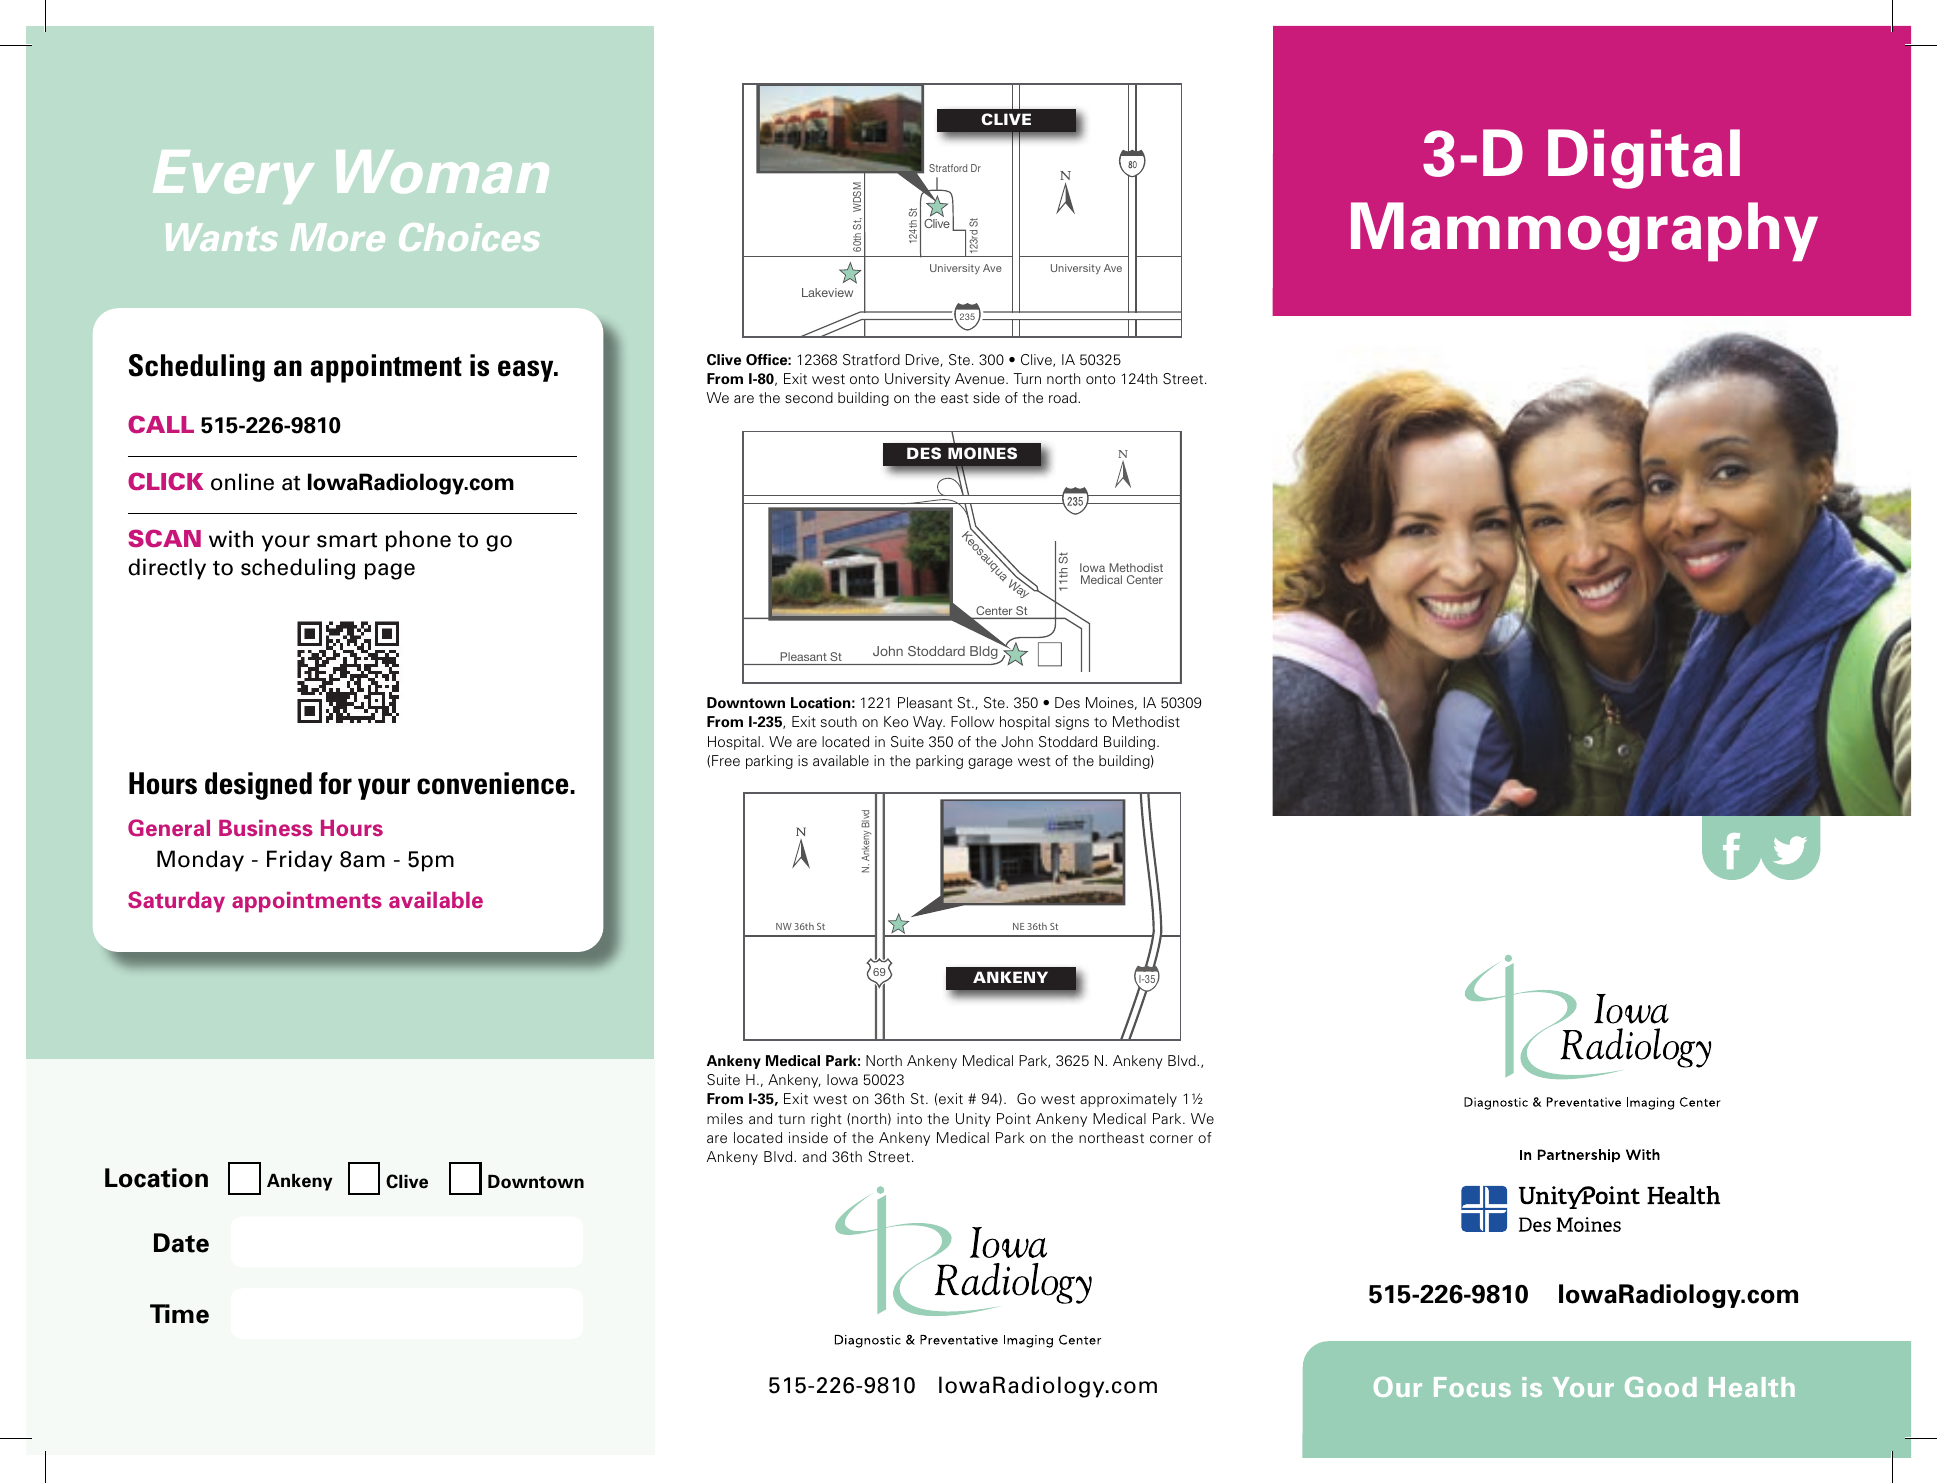  I want to click on Date, so click(181, 1243).
